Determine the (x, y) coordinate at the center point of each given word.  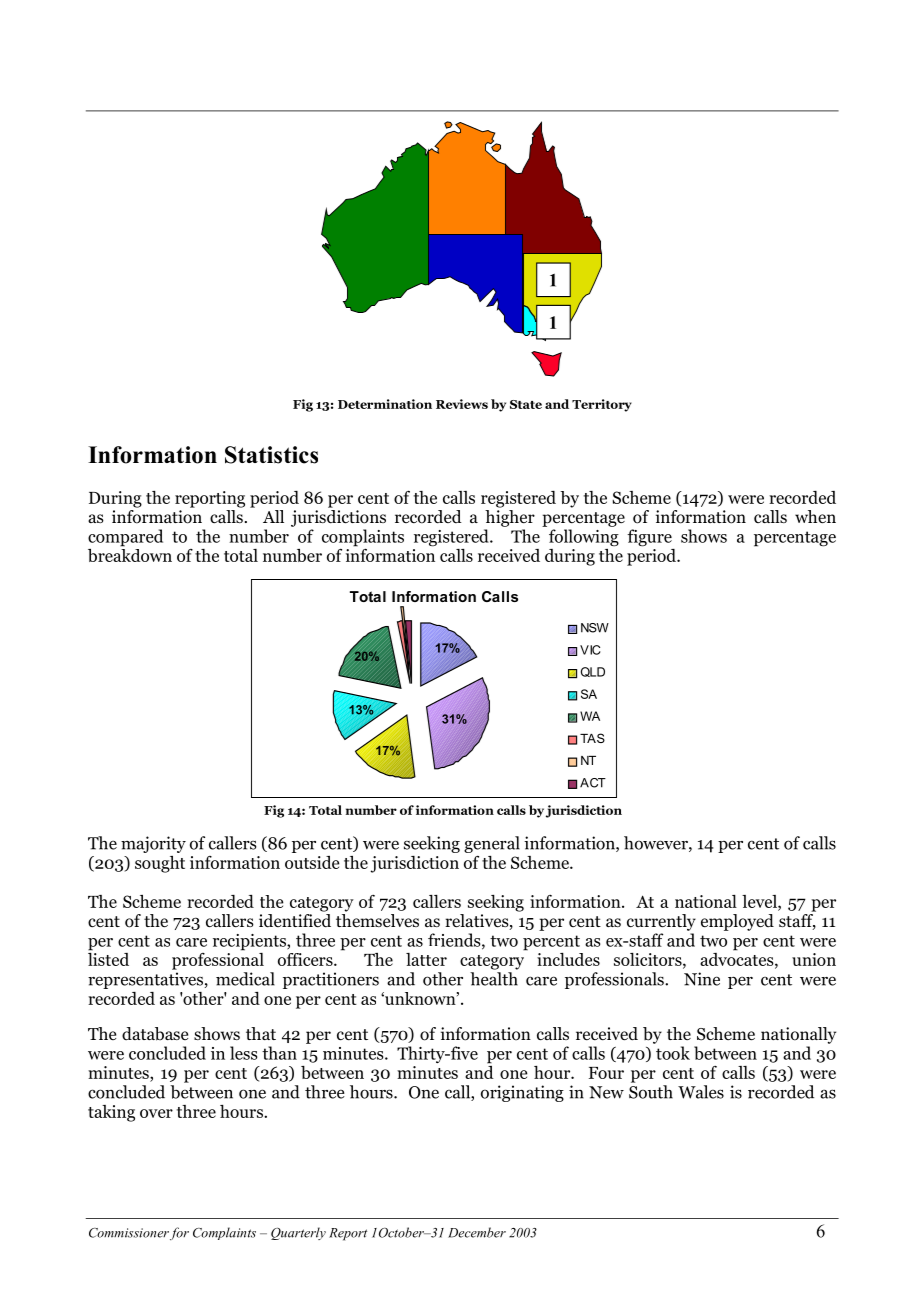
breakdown (130, 554)
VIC (590, 650)
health (494, 979)
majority (153, 844)
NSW (595, 628)
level (760, 901)
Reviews (462, 404)
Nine (702, 979)
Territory (602, 405)
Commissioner (129, 1233)
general (492, 844)
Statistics (271, 455)
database (155, 1034)
